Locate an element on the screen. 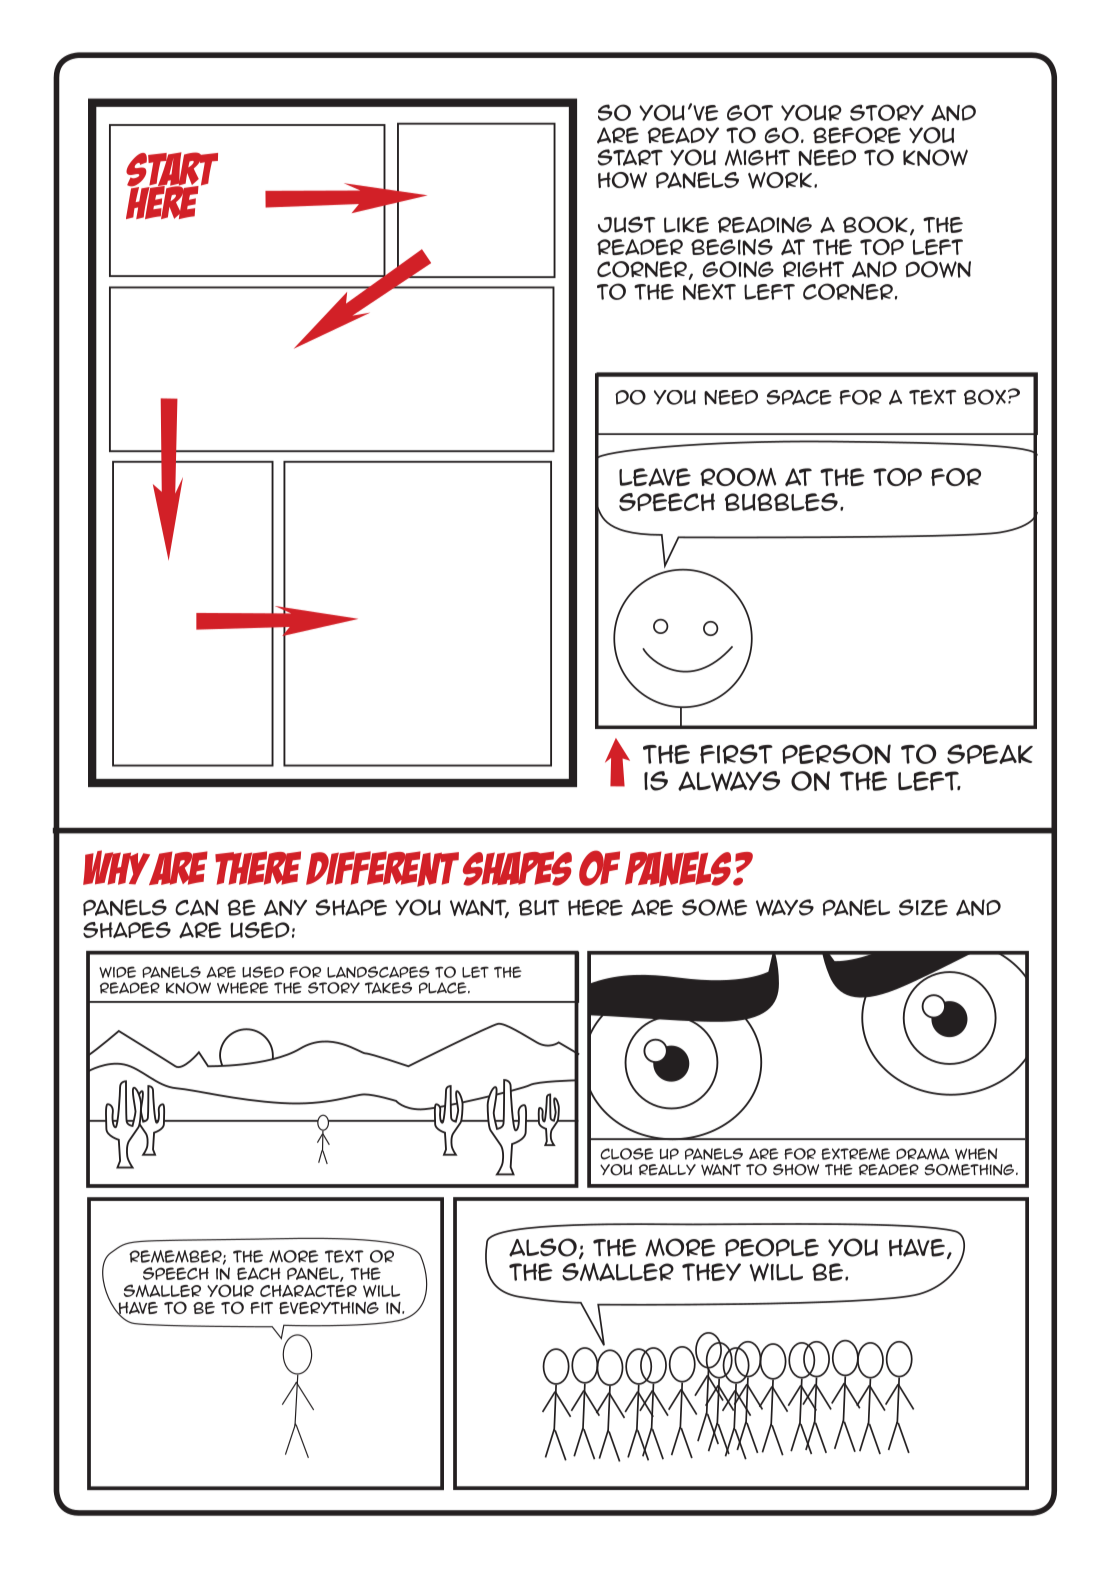 This screenshot has height=1569, width=1109. just is located at coordinates (627, 224).
